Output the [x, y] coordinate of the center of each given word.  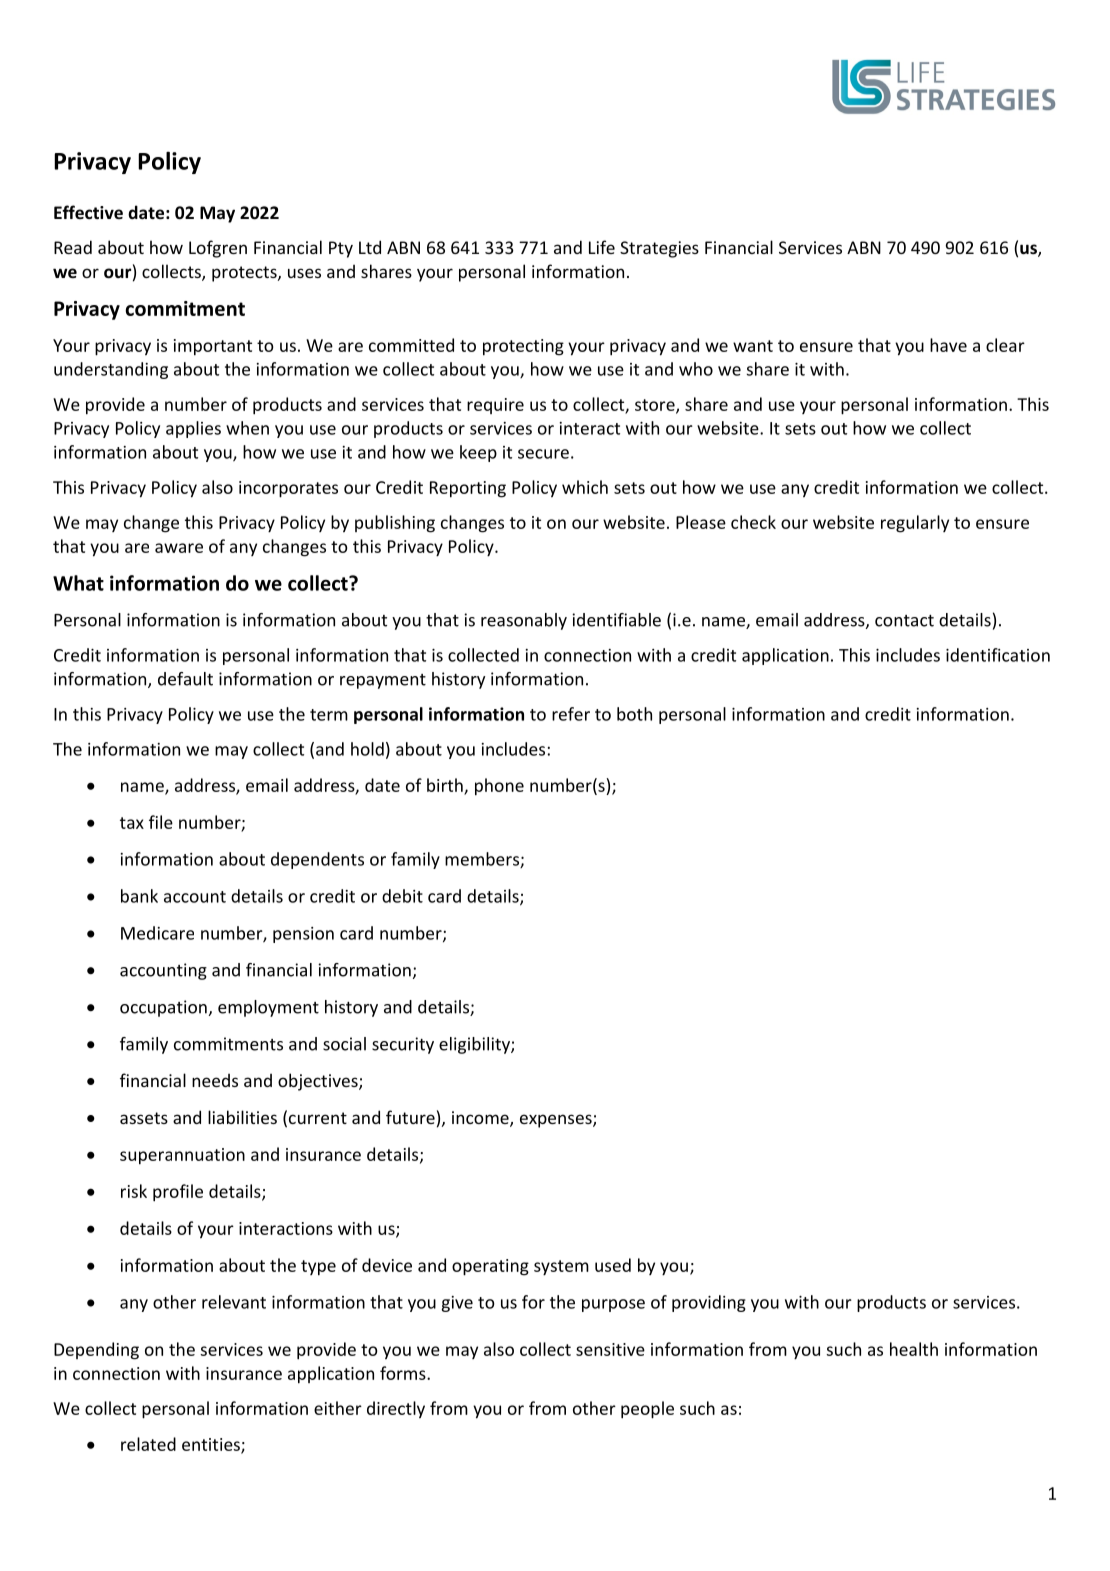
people [647, 1410]
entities [212, 1445]
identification [998, 655]
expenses [557, 1121]
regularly [915, 524]
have [948, 345]
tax [132, 823]
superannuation [182, 1156]
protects [245, 274]
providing [709, 1303]
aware [179, 548]
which [585, 487]
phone [499, 787]
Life [602, 247]
